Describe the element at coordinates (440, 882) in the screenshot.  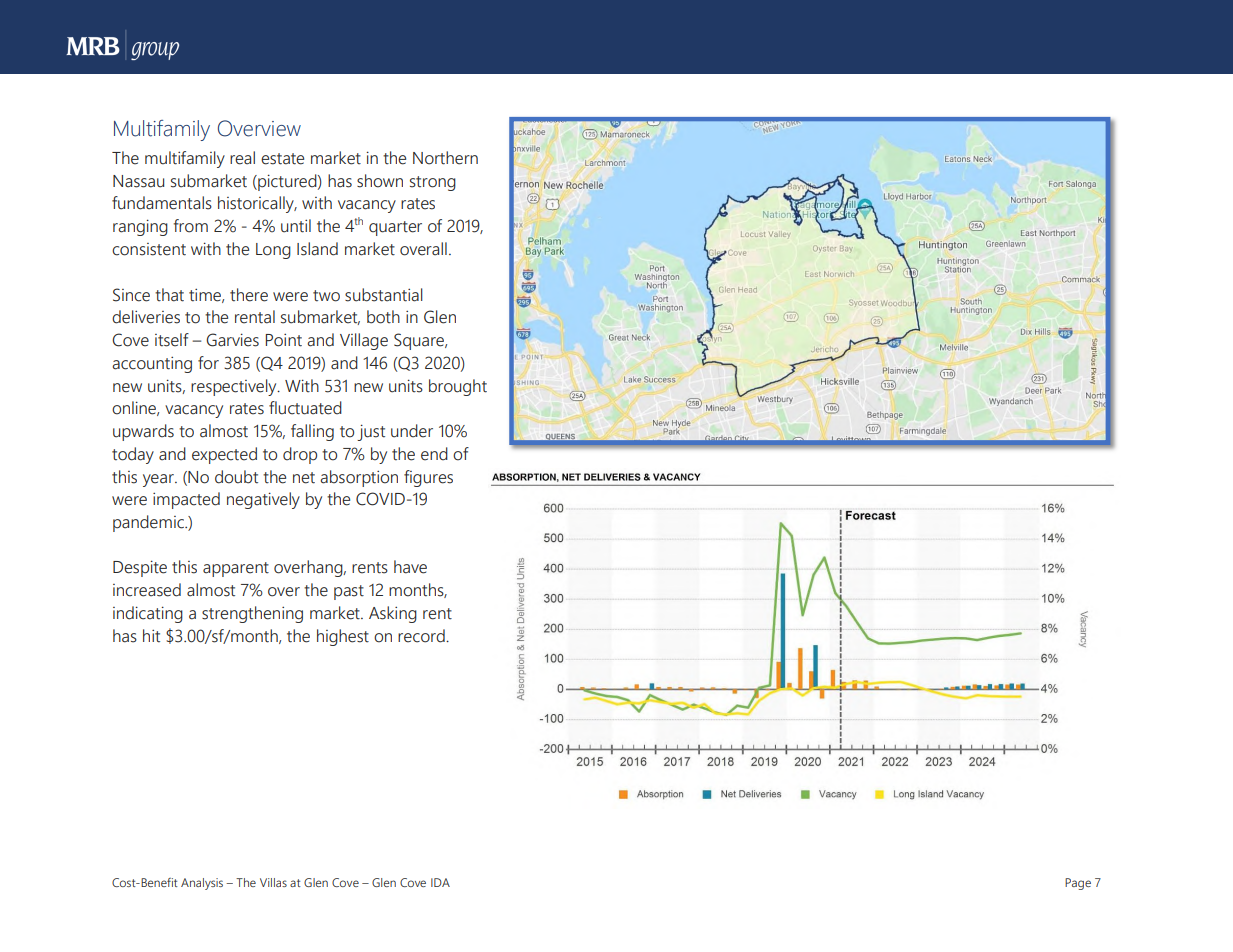
I see `IDA` at that location.
